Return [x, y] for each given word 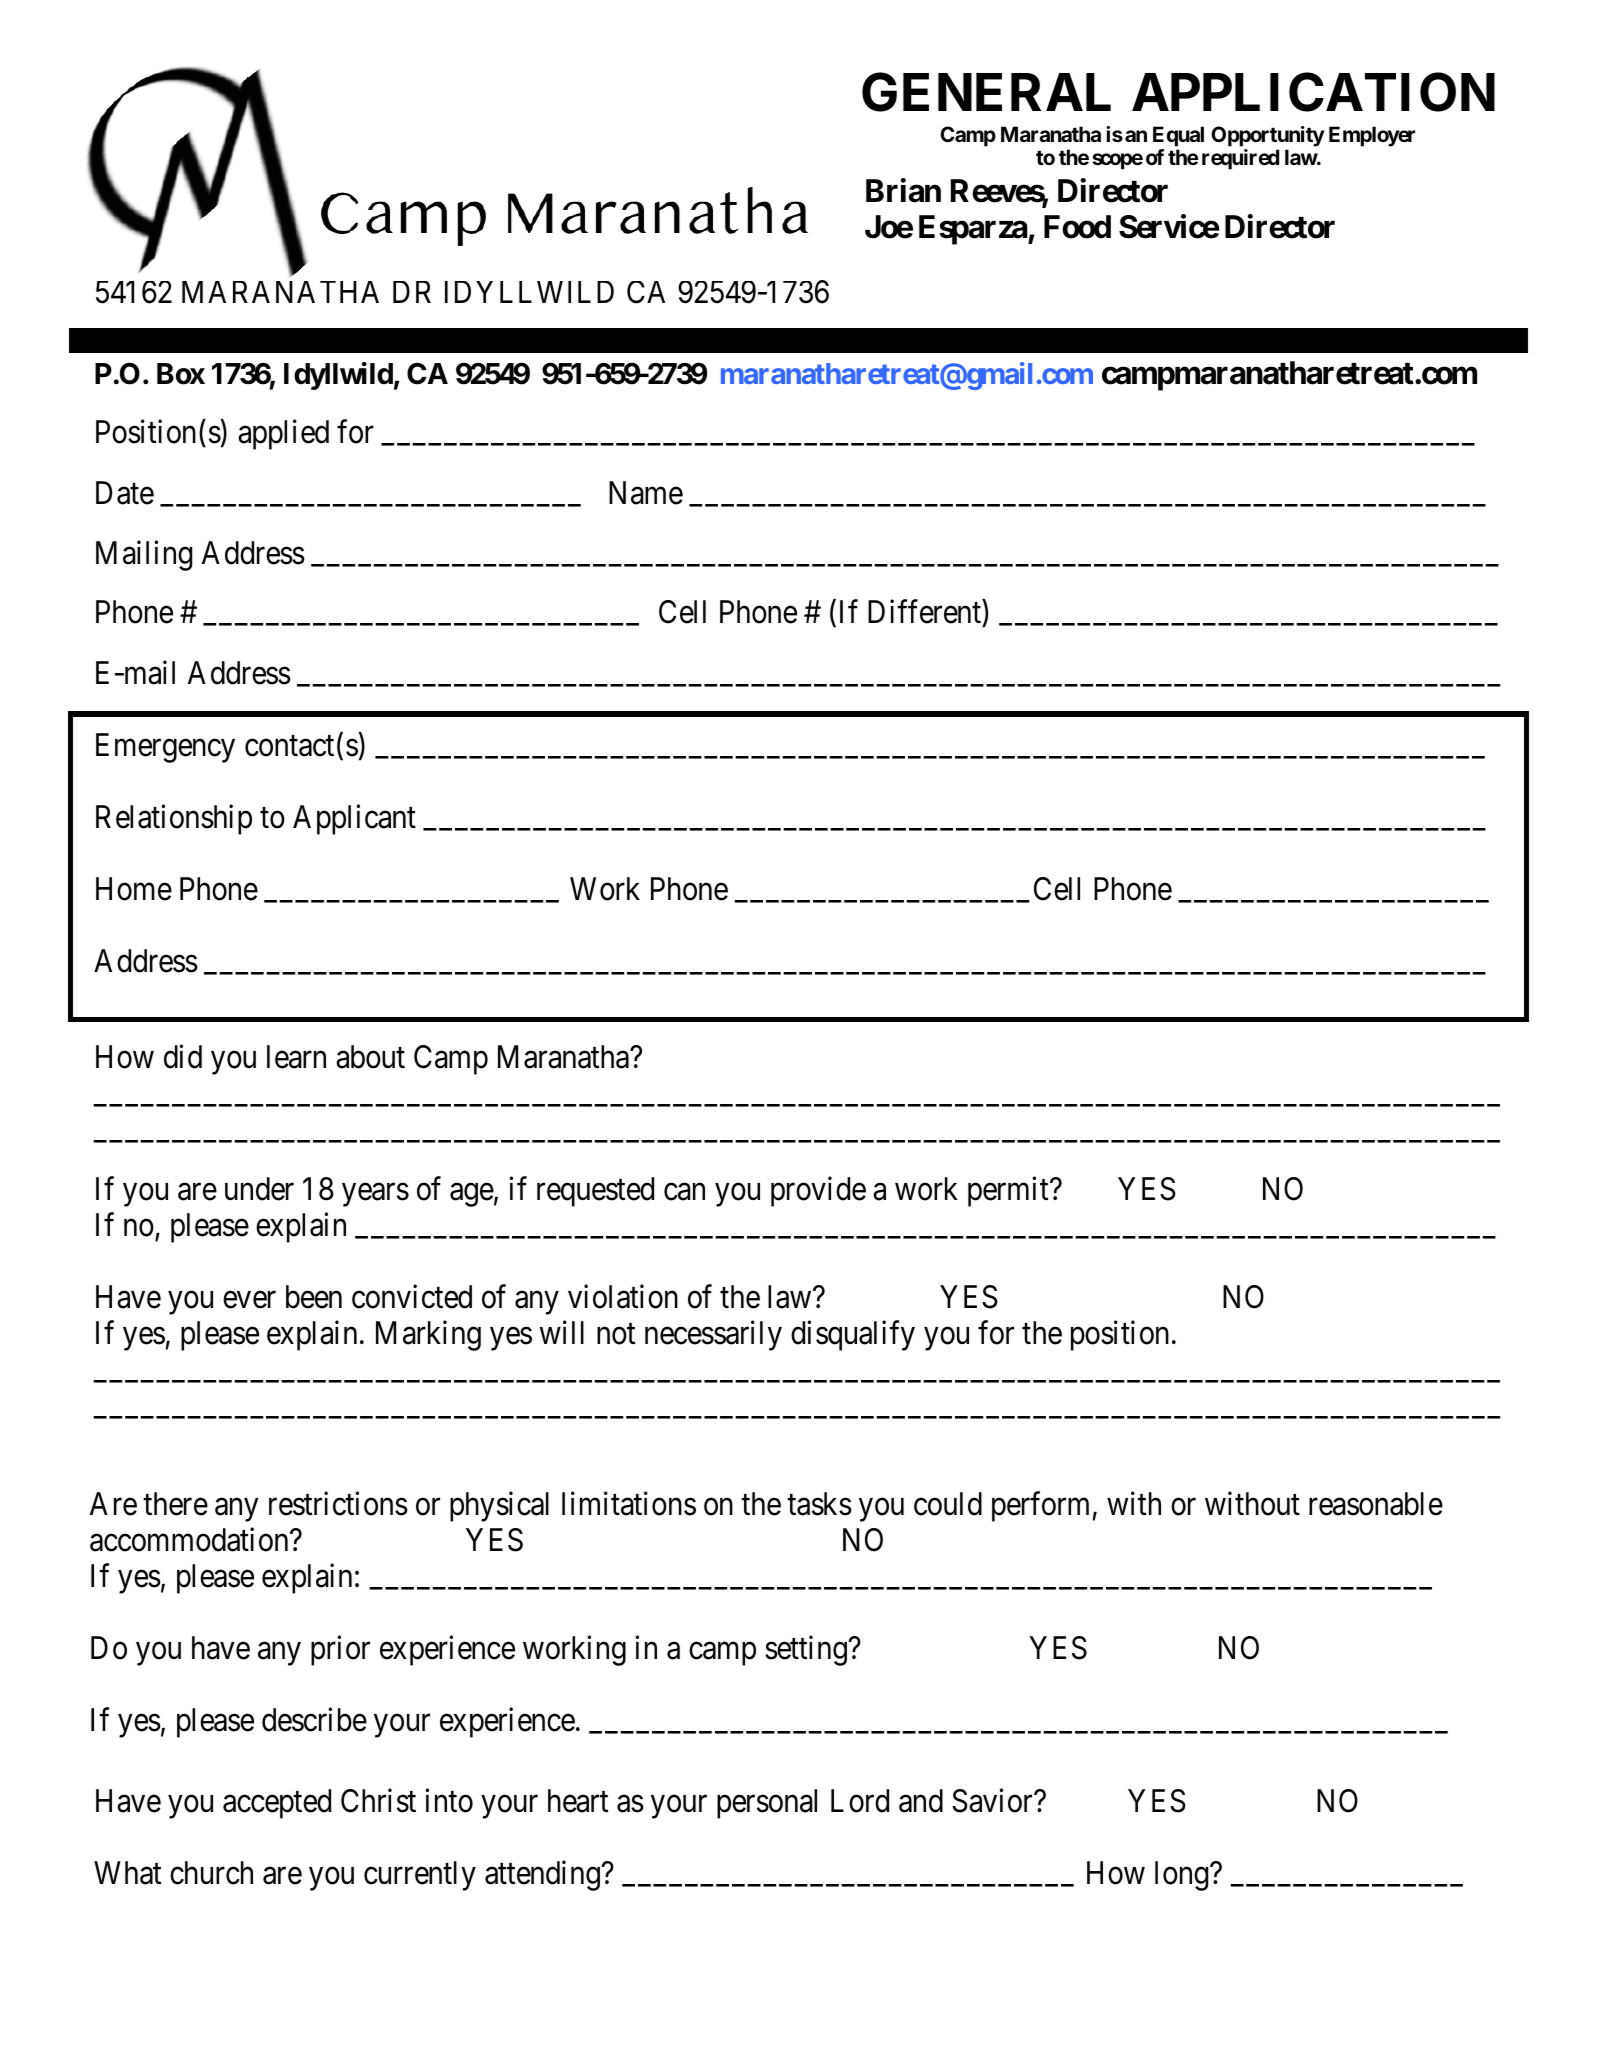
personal [767, 1804]
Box [181, 374]
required [1240, 159]
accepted [277, 1804]
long [1183, 1876]
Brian [903, 191]
